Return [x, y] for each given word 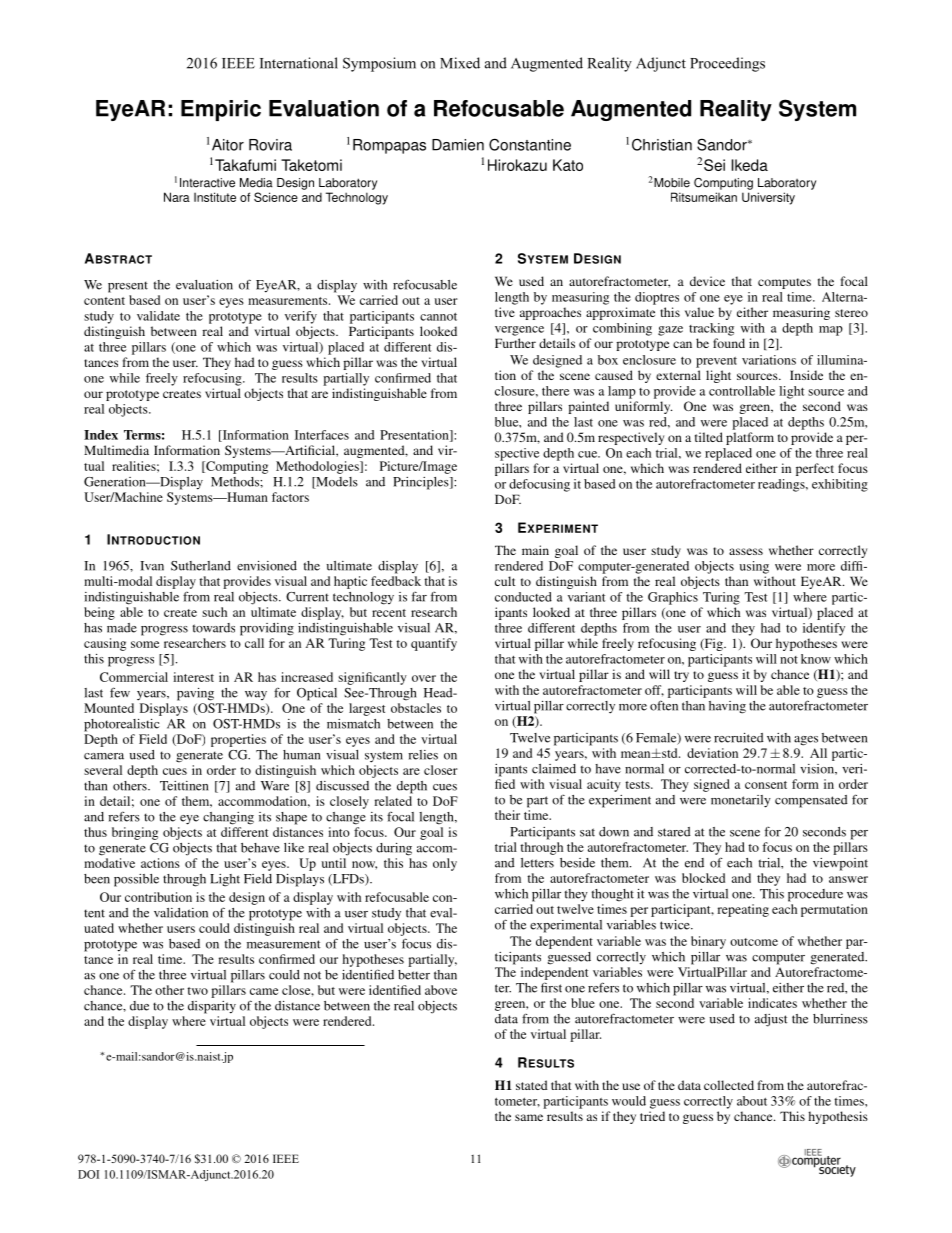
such [214, 612]
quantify [434, 644]
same [529, 1117]
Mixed [460, 63]
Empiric [221, 110]
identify [824, 629]
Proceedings [727, 64]
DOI [88, 1174]
